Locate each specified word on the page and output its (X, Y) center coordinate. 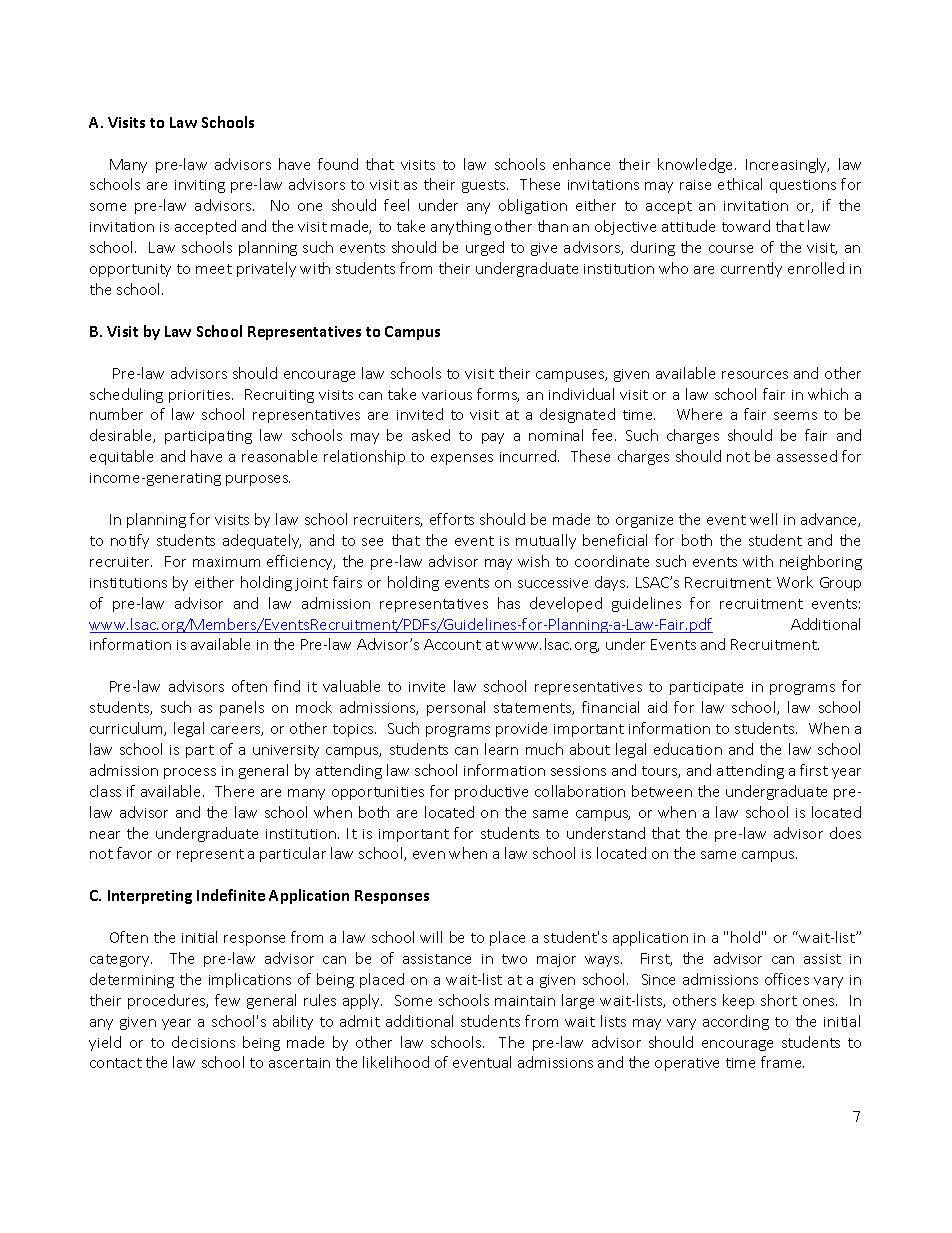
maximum (226, 562)
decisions (203, 1042)
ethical (740, 184)
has (509, 603)
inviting (200, 186)
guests (485, 186)
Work (795, 582)
